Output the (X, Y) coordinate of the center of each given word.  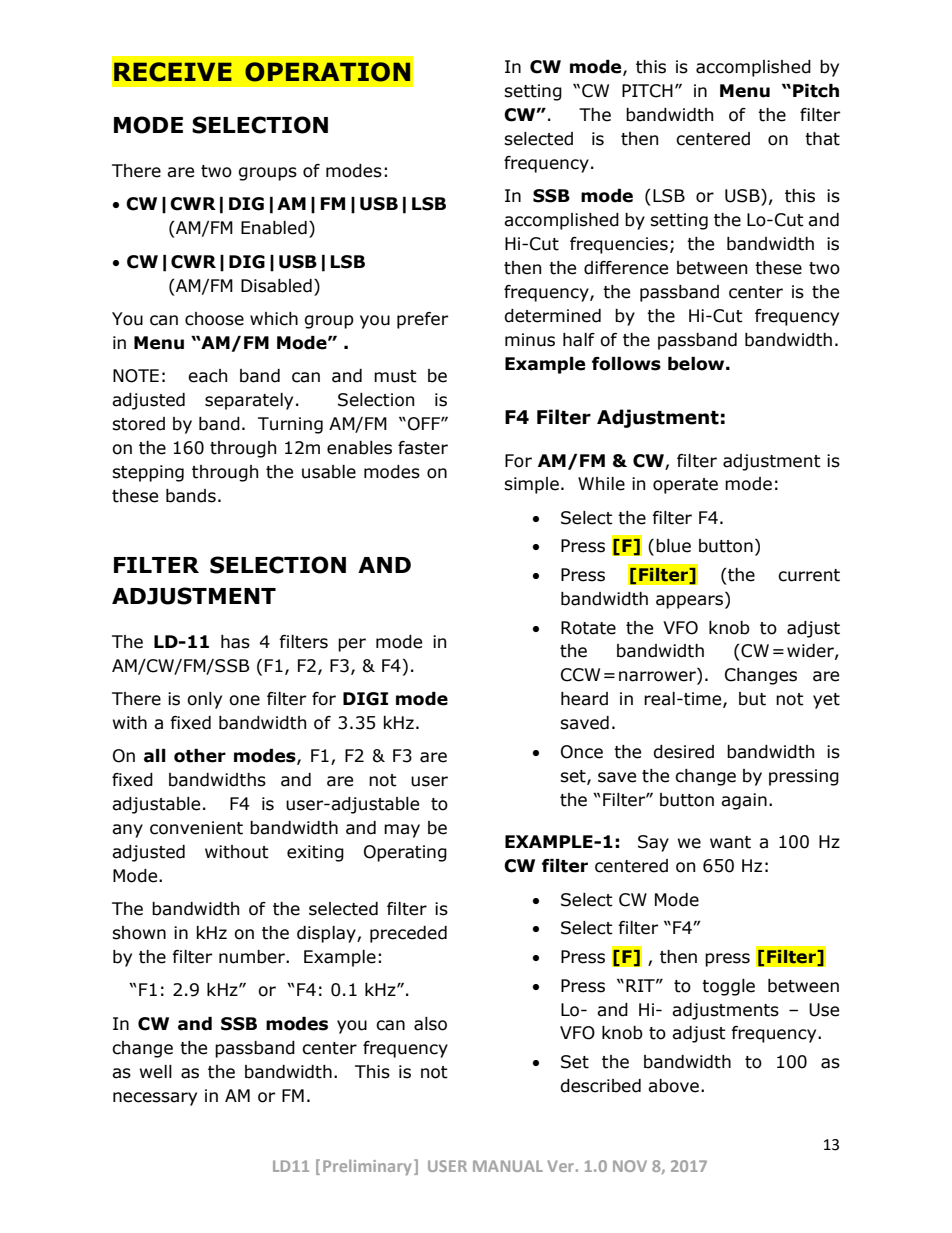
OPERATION (327, 72)
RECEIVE (173, 72)
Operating (405, 853)
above (675, 1086)
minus (530, 340)
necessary (155, 1099)
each (207, 376)
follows (626, 364)
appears (689, 602)
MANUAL (508, 1166)
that (822, 139)
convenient (196, 828)
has (235, 642)
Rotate (588, 628)
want (730, 842)
